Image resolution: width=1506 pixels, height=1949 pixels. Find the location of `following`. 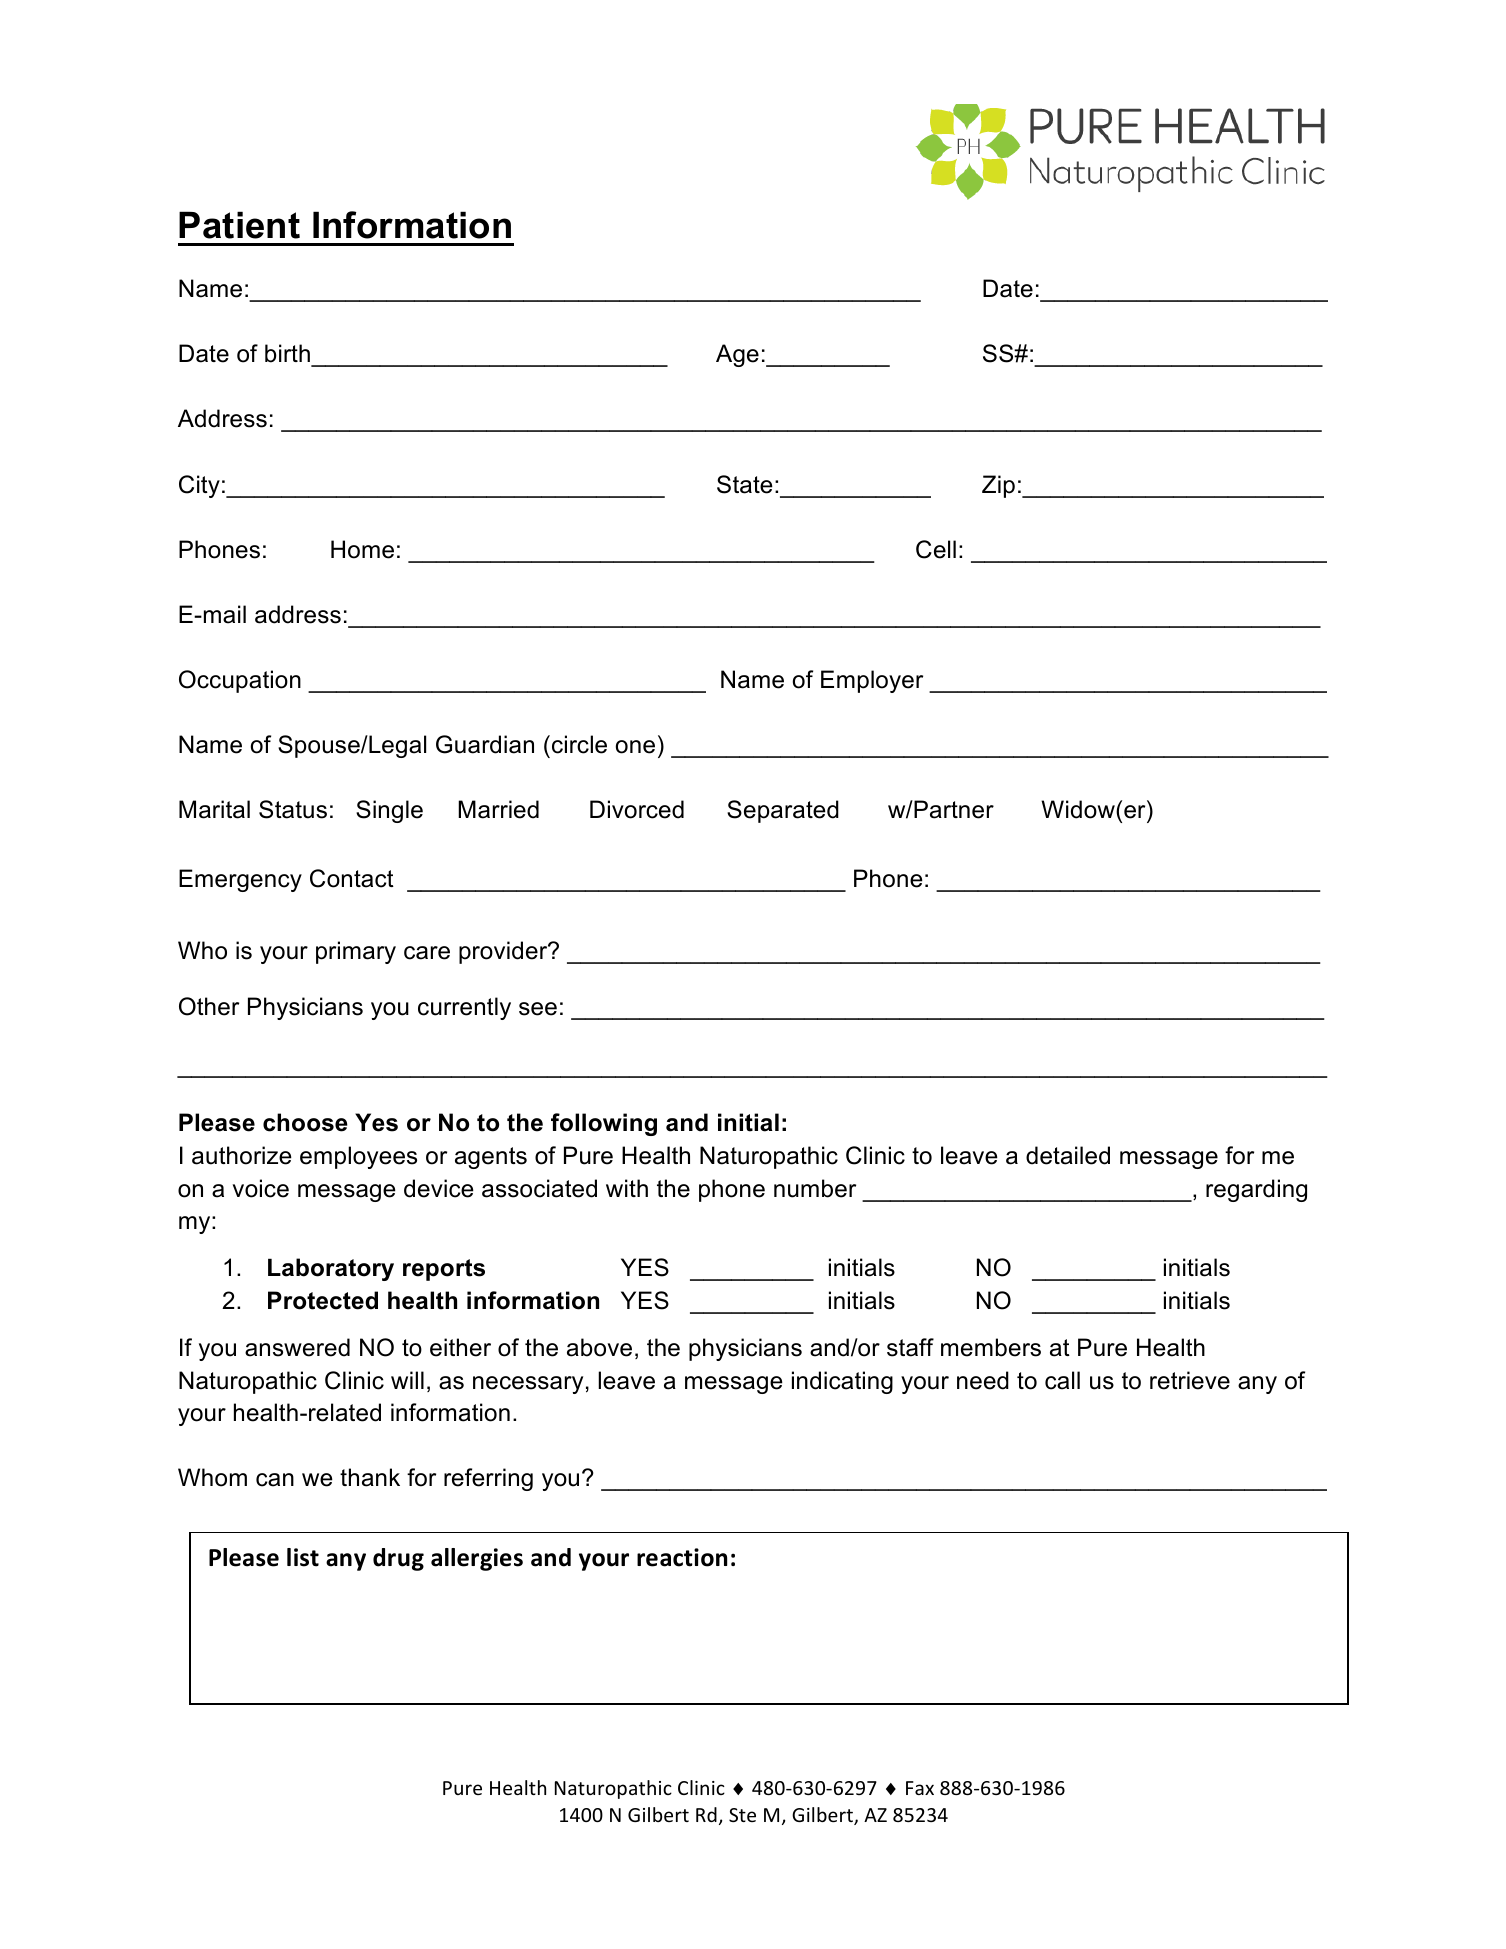

following is located at coordinates (604, 1124).
